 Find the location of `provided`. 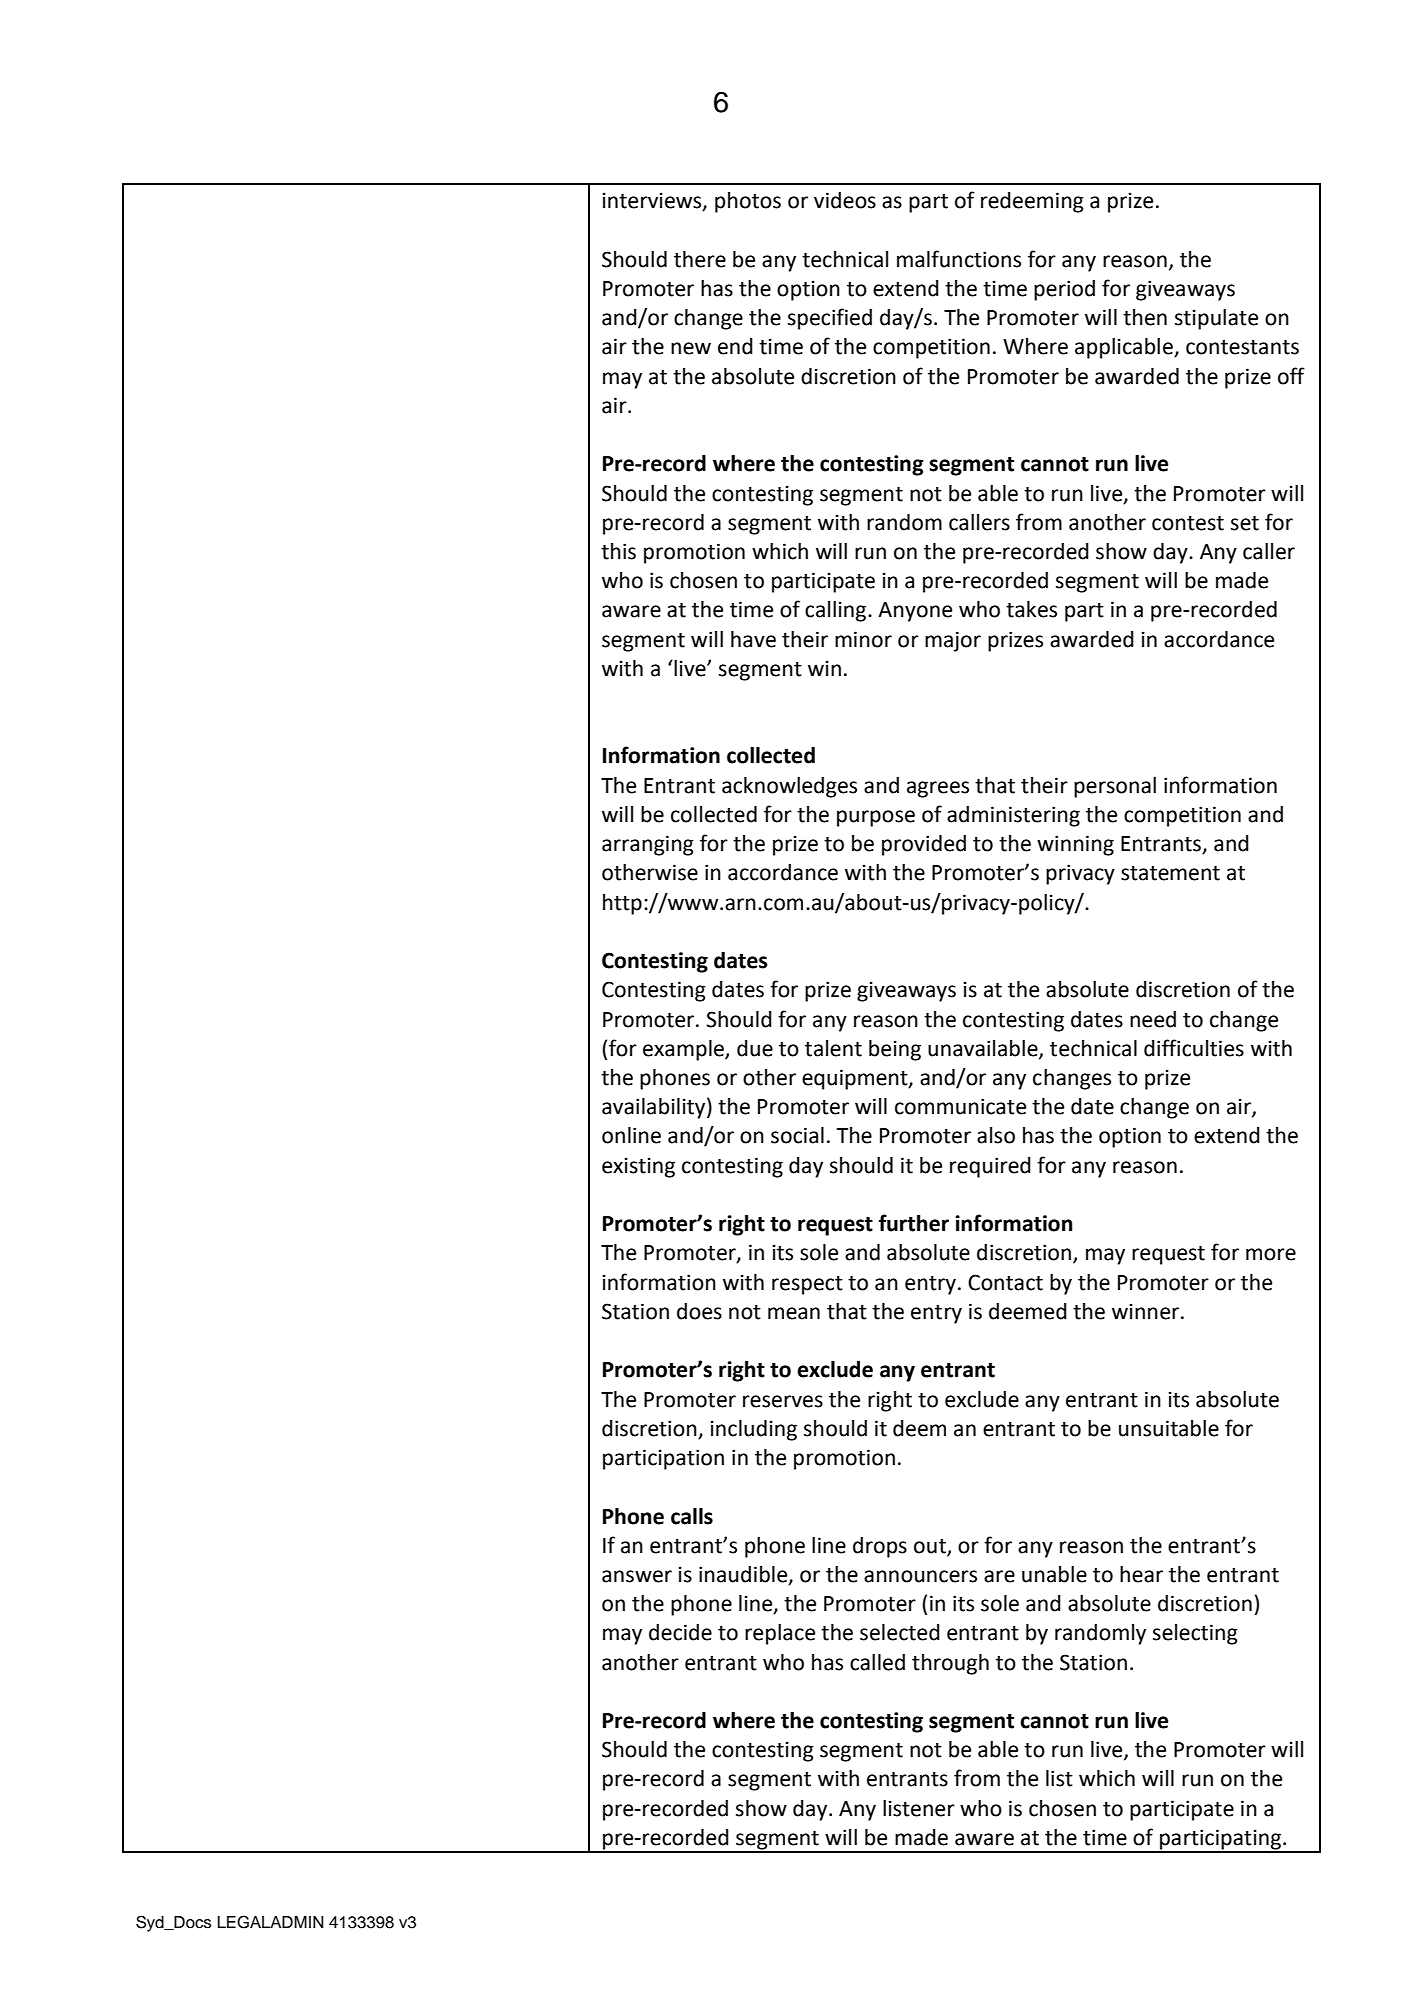

provided is located at coordinates (924, 845).
